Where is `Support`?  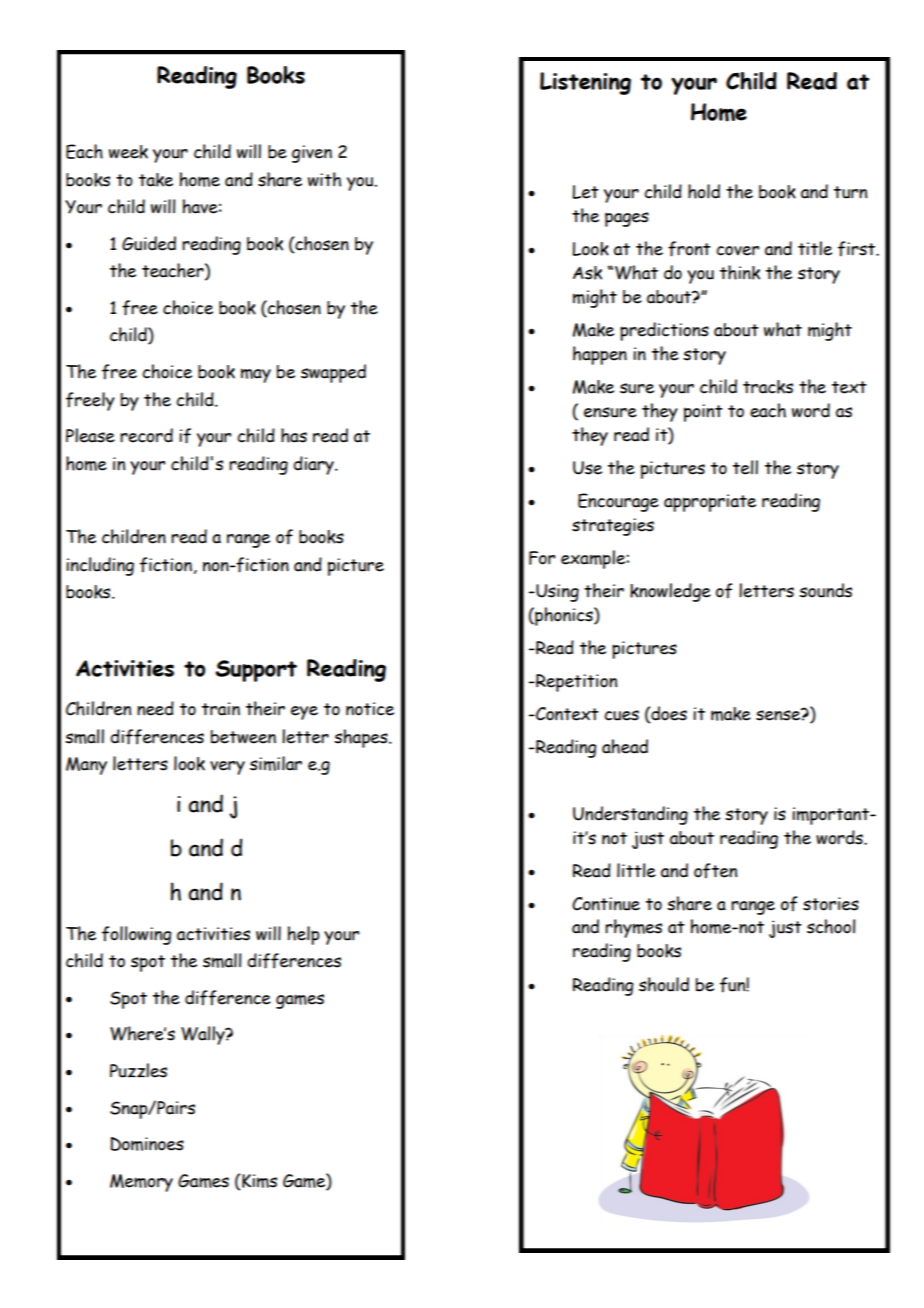
Support is located at coordinates (256, 671).
